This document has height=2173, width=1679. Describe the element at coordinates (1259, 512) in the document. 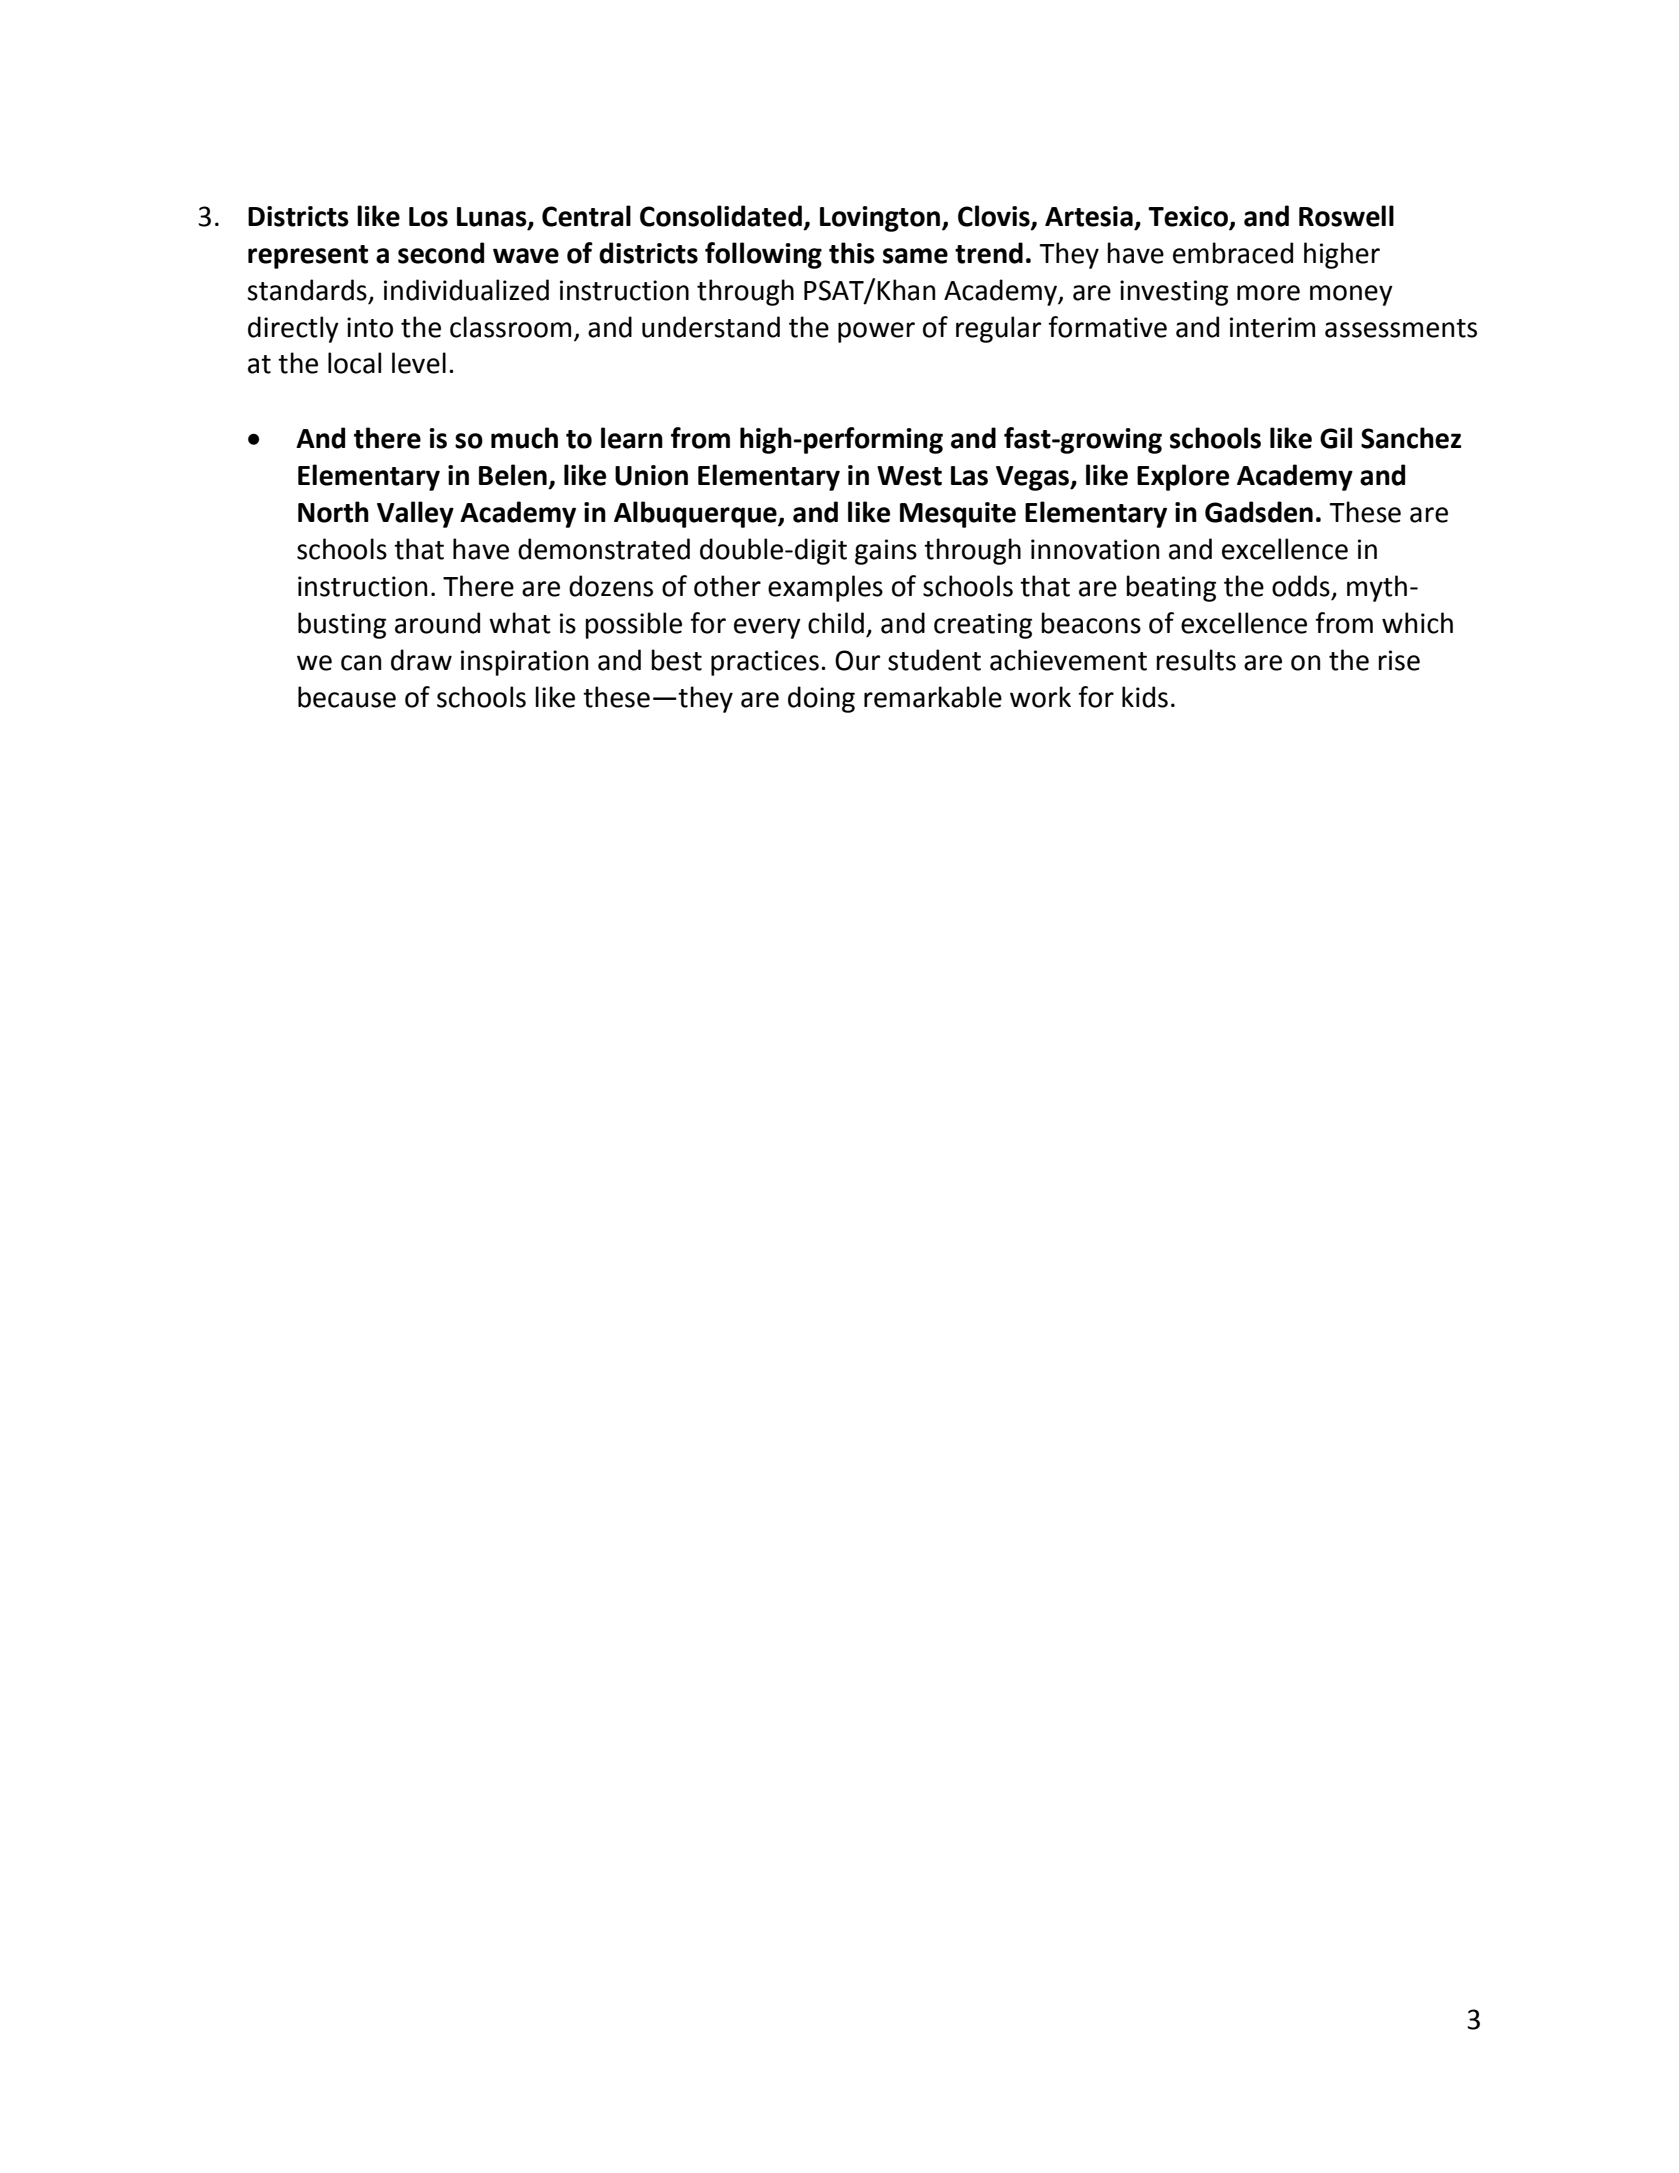

I see `Gadsden` at that location.
